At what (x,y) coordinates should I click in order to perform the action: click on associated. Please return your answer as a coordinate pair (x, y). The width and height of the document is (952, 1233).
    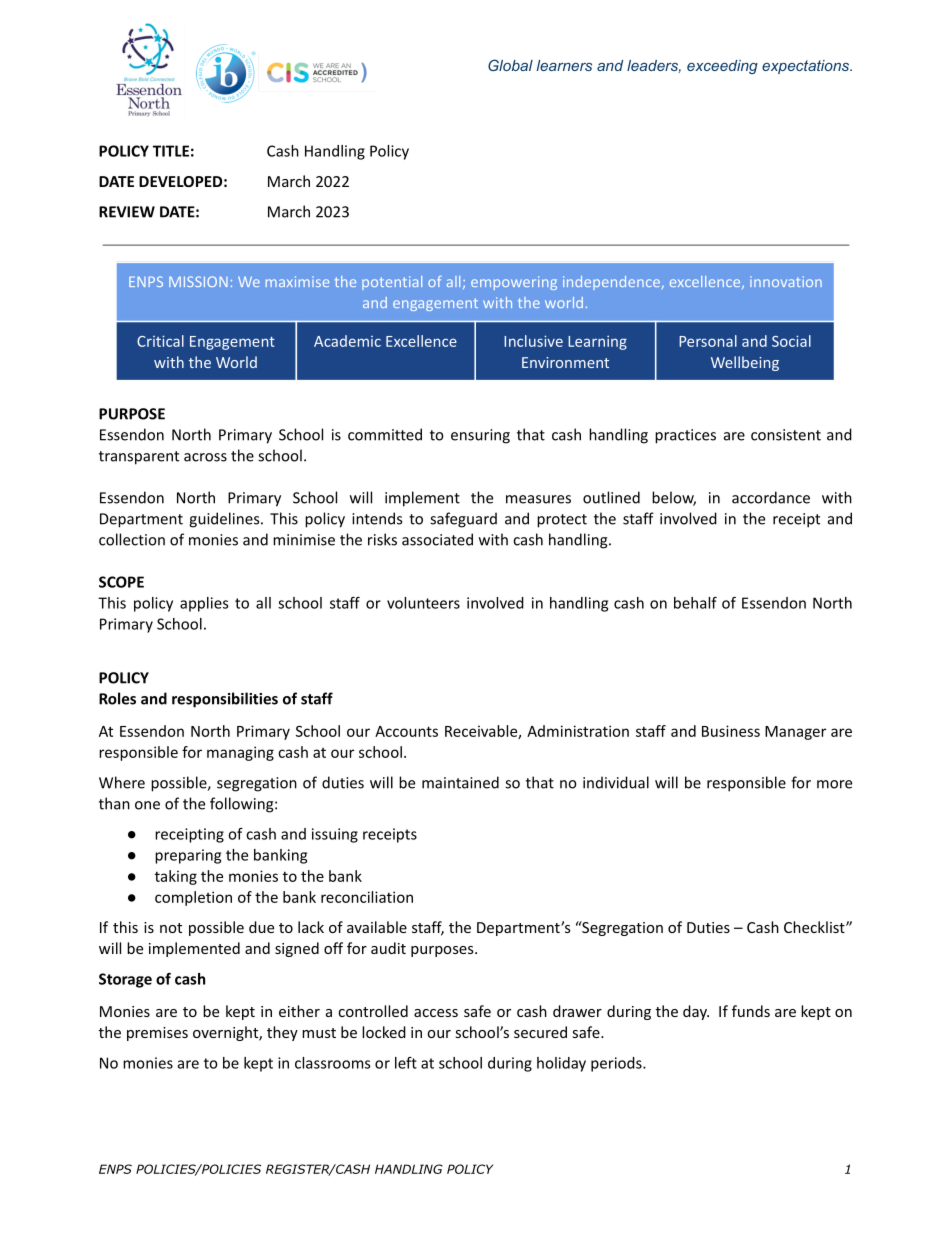
    Looking at the image, I should click on (437, 539).
